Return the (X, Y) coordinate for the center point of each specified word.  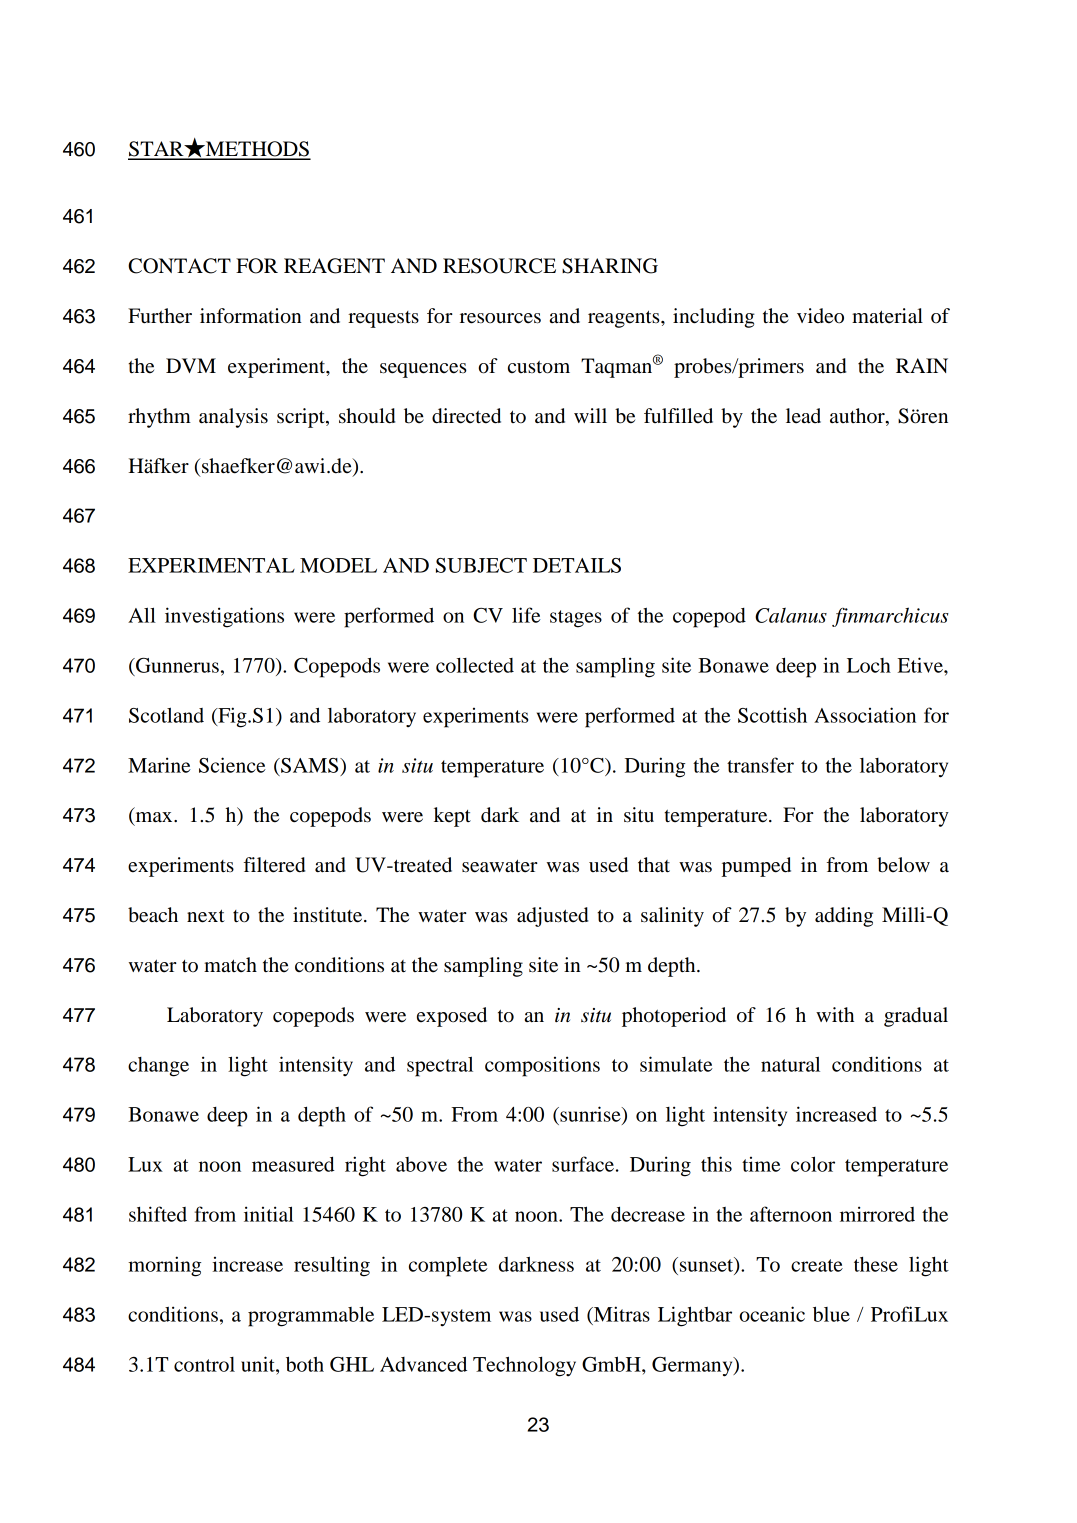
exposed (452, 1017)
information (251, 316)
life (526, 615)
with (835, 1014)
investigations (224, 617)
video (820, 316)
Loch (869, 665)
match (230, 965)
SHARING (610, 266)
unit (259, 1364)
